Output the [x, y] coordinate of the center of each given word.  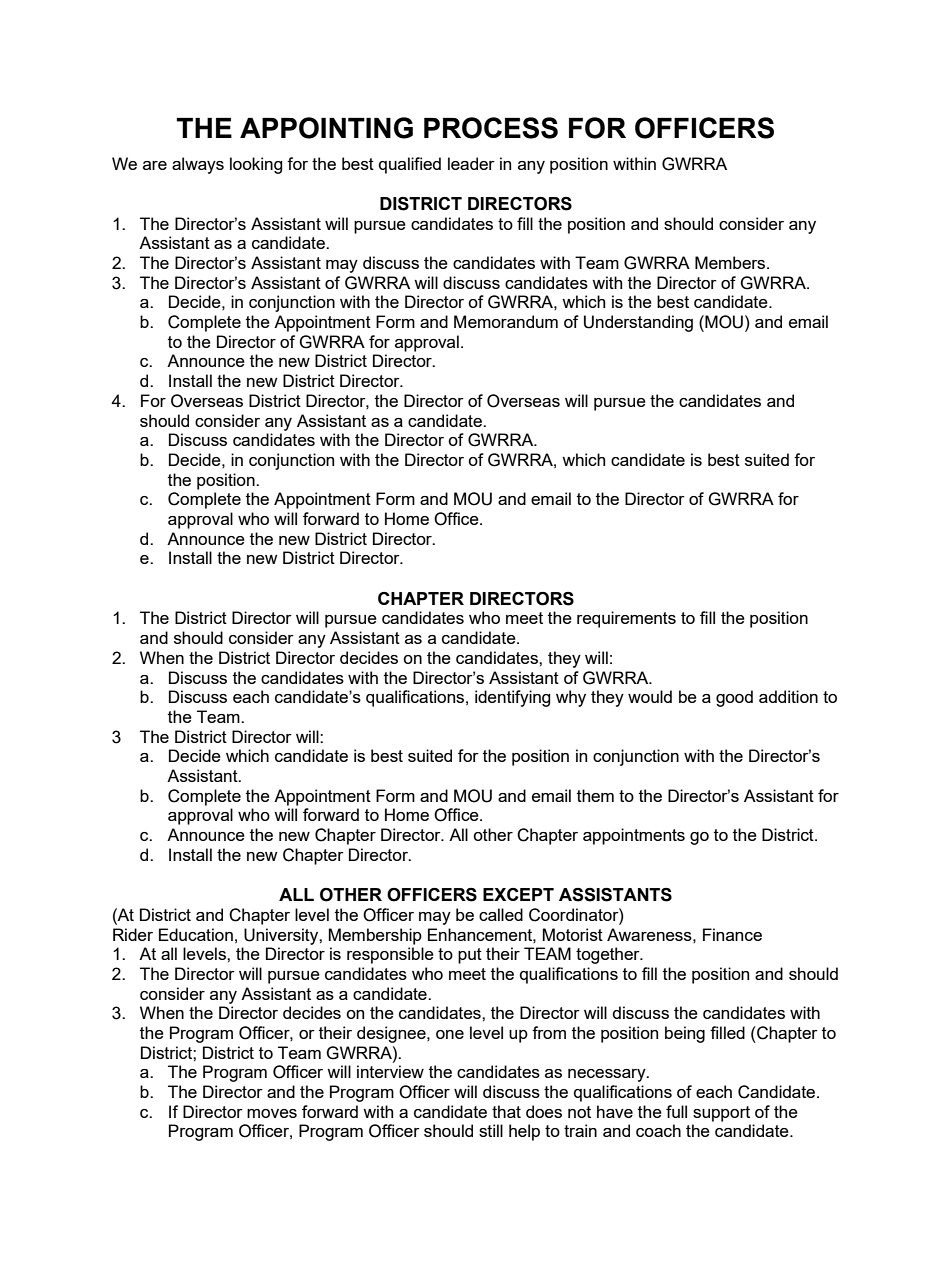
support [721, 1114]
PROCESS [491, 128]
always [198, 165]
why [571, 698]
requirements [626, 619]
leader [471, 163]
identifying [513, 698]
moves [272, 1113]
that [506, 1111]
